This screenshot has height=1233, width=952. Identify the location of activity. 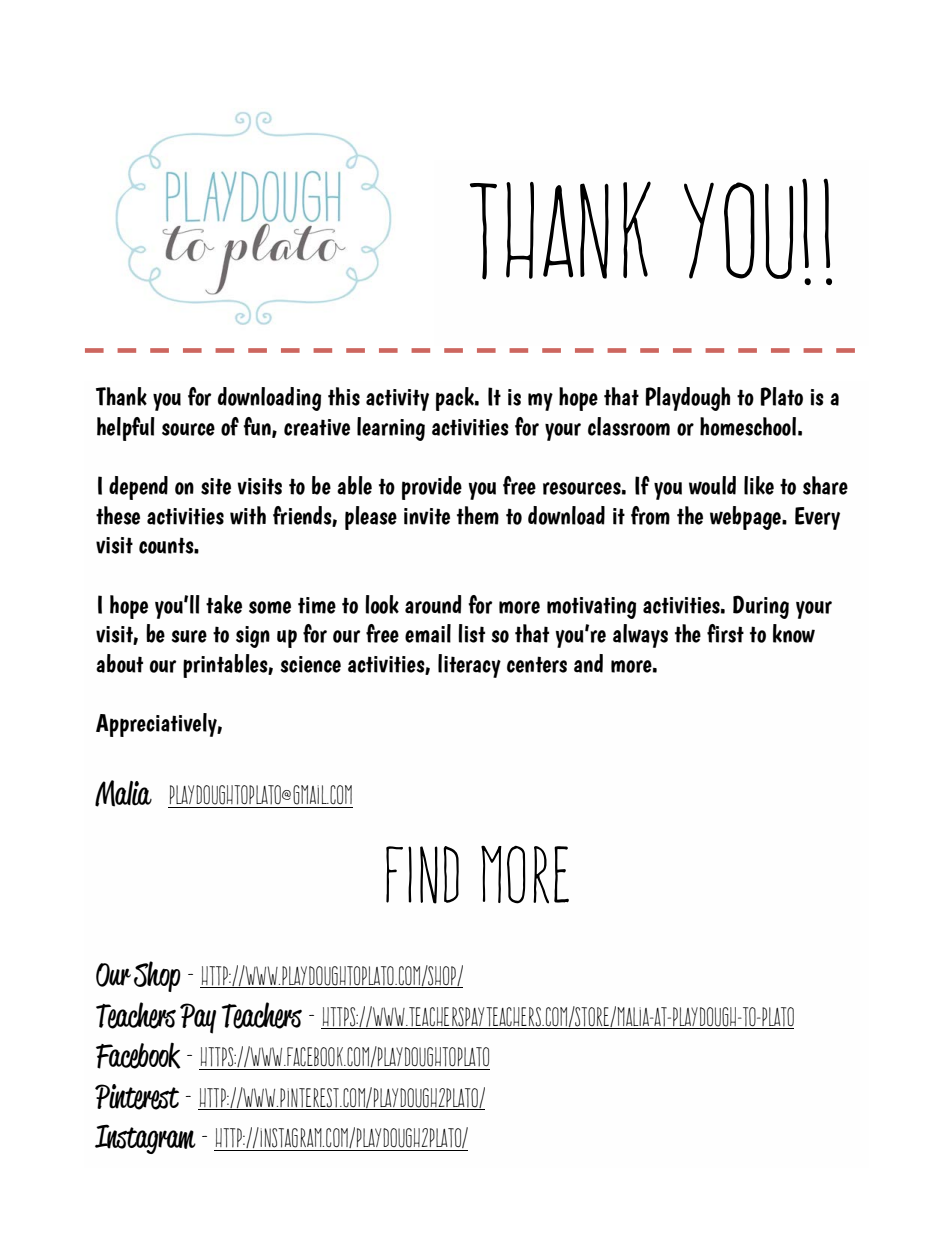
(397, 400).
